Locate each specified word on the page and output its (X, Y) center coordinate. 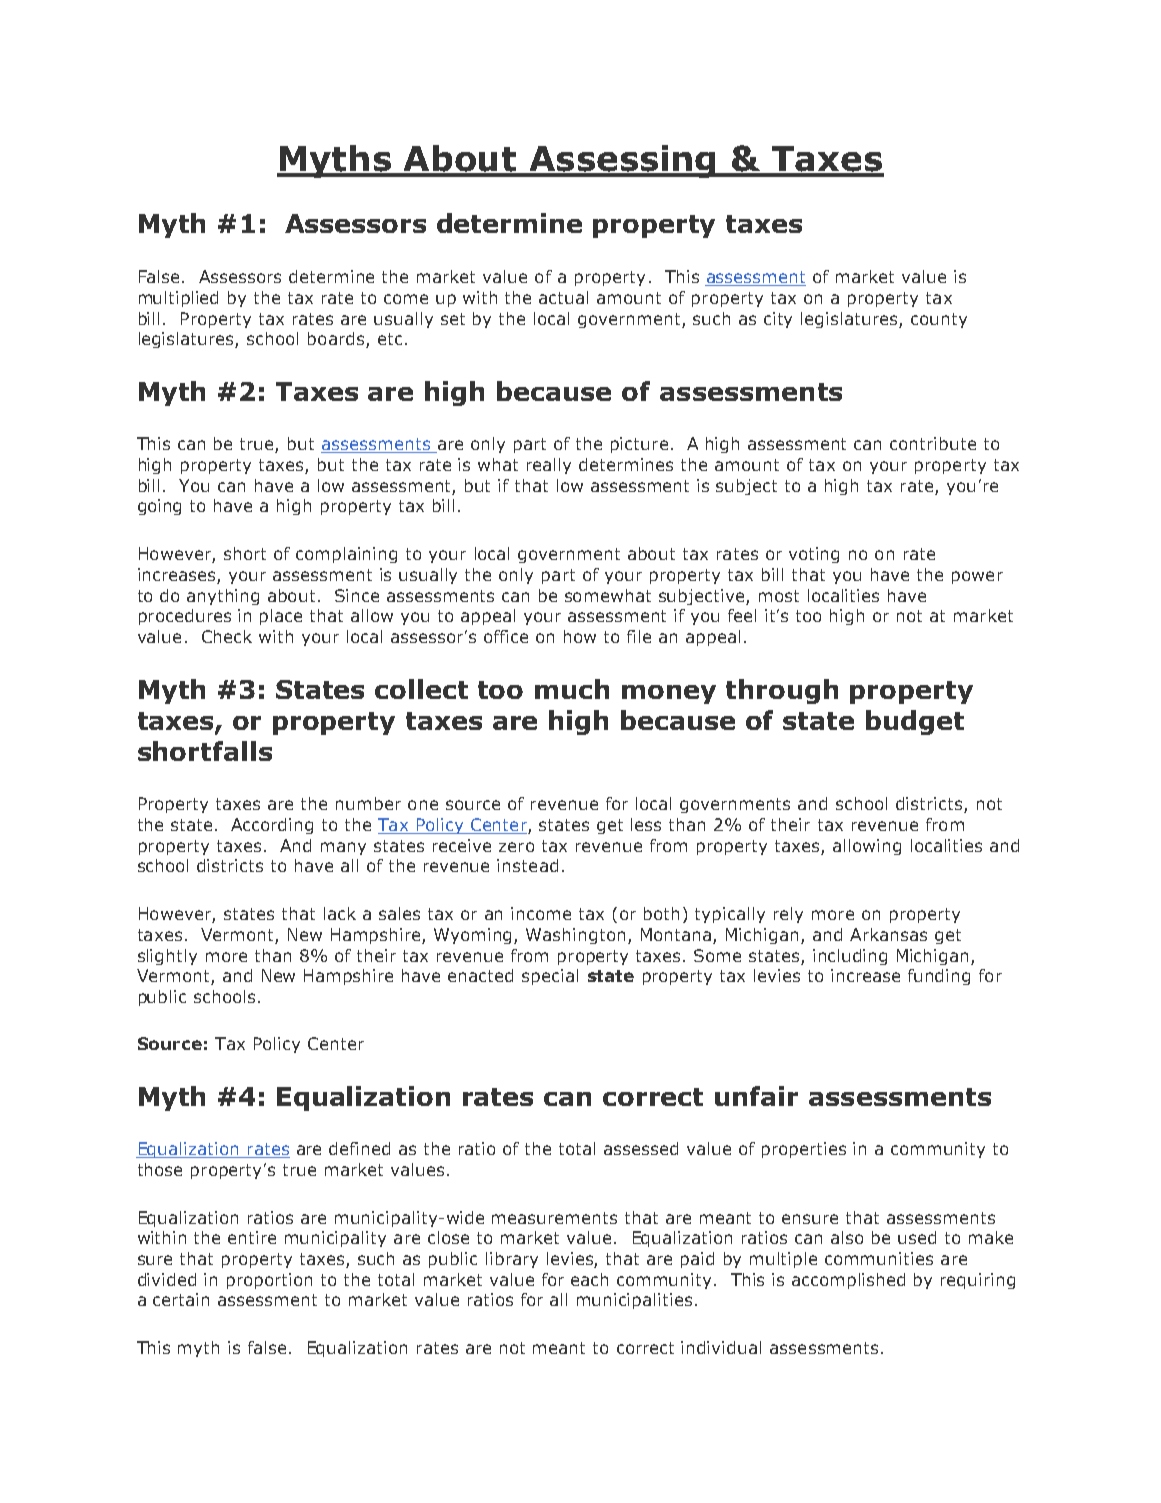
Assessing (623, 161)
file (639, 636)
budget (915, 722)
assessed (641, 1148)
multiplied (178, 299)
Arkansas (888, 934)
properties (804, 1150)
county (939, 320)
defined (359, 1148)
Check (227, 636)
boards (337, 340)
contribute (933, 443)
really (549, 466)
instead (527, 865)
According (272, 826)
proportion (269, 1281)
